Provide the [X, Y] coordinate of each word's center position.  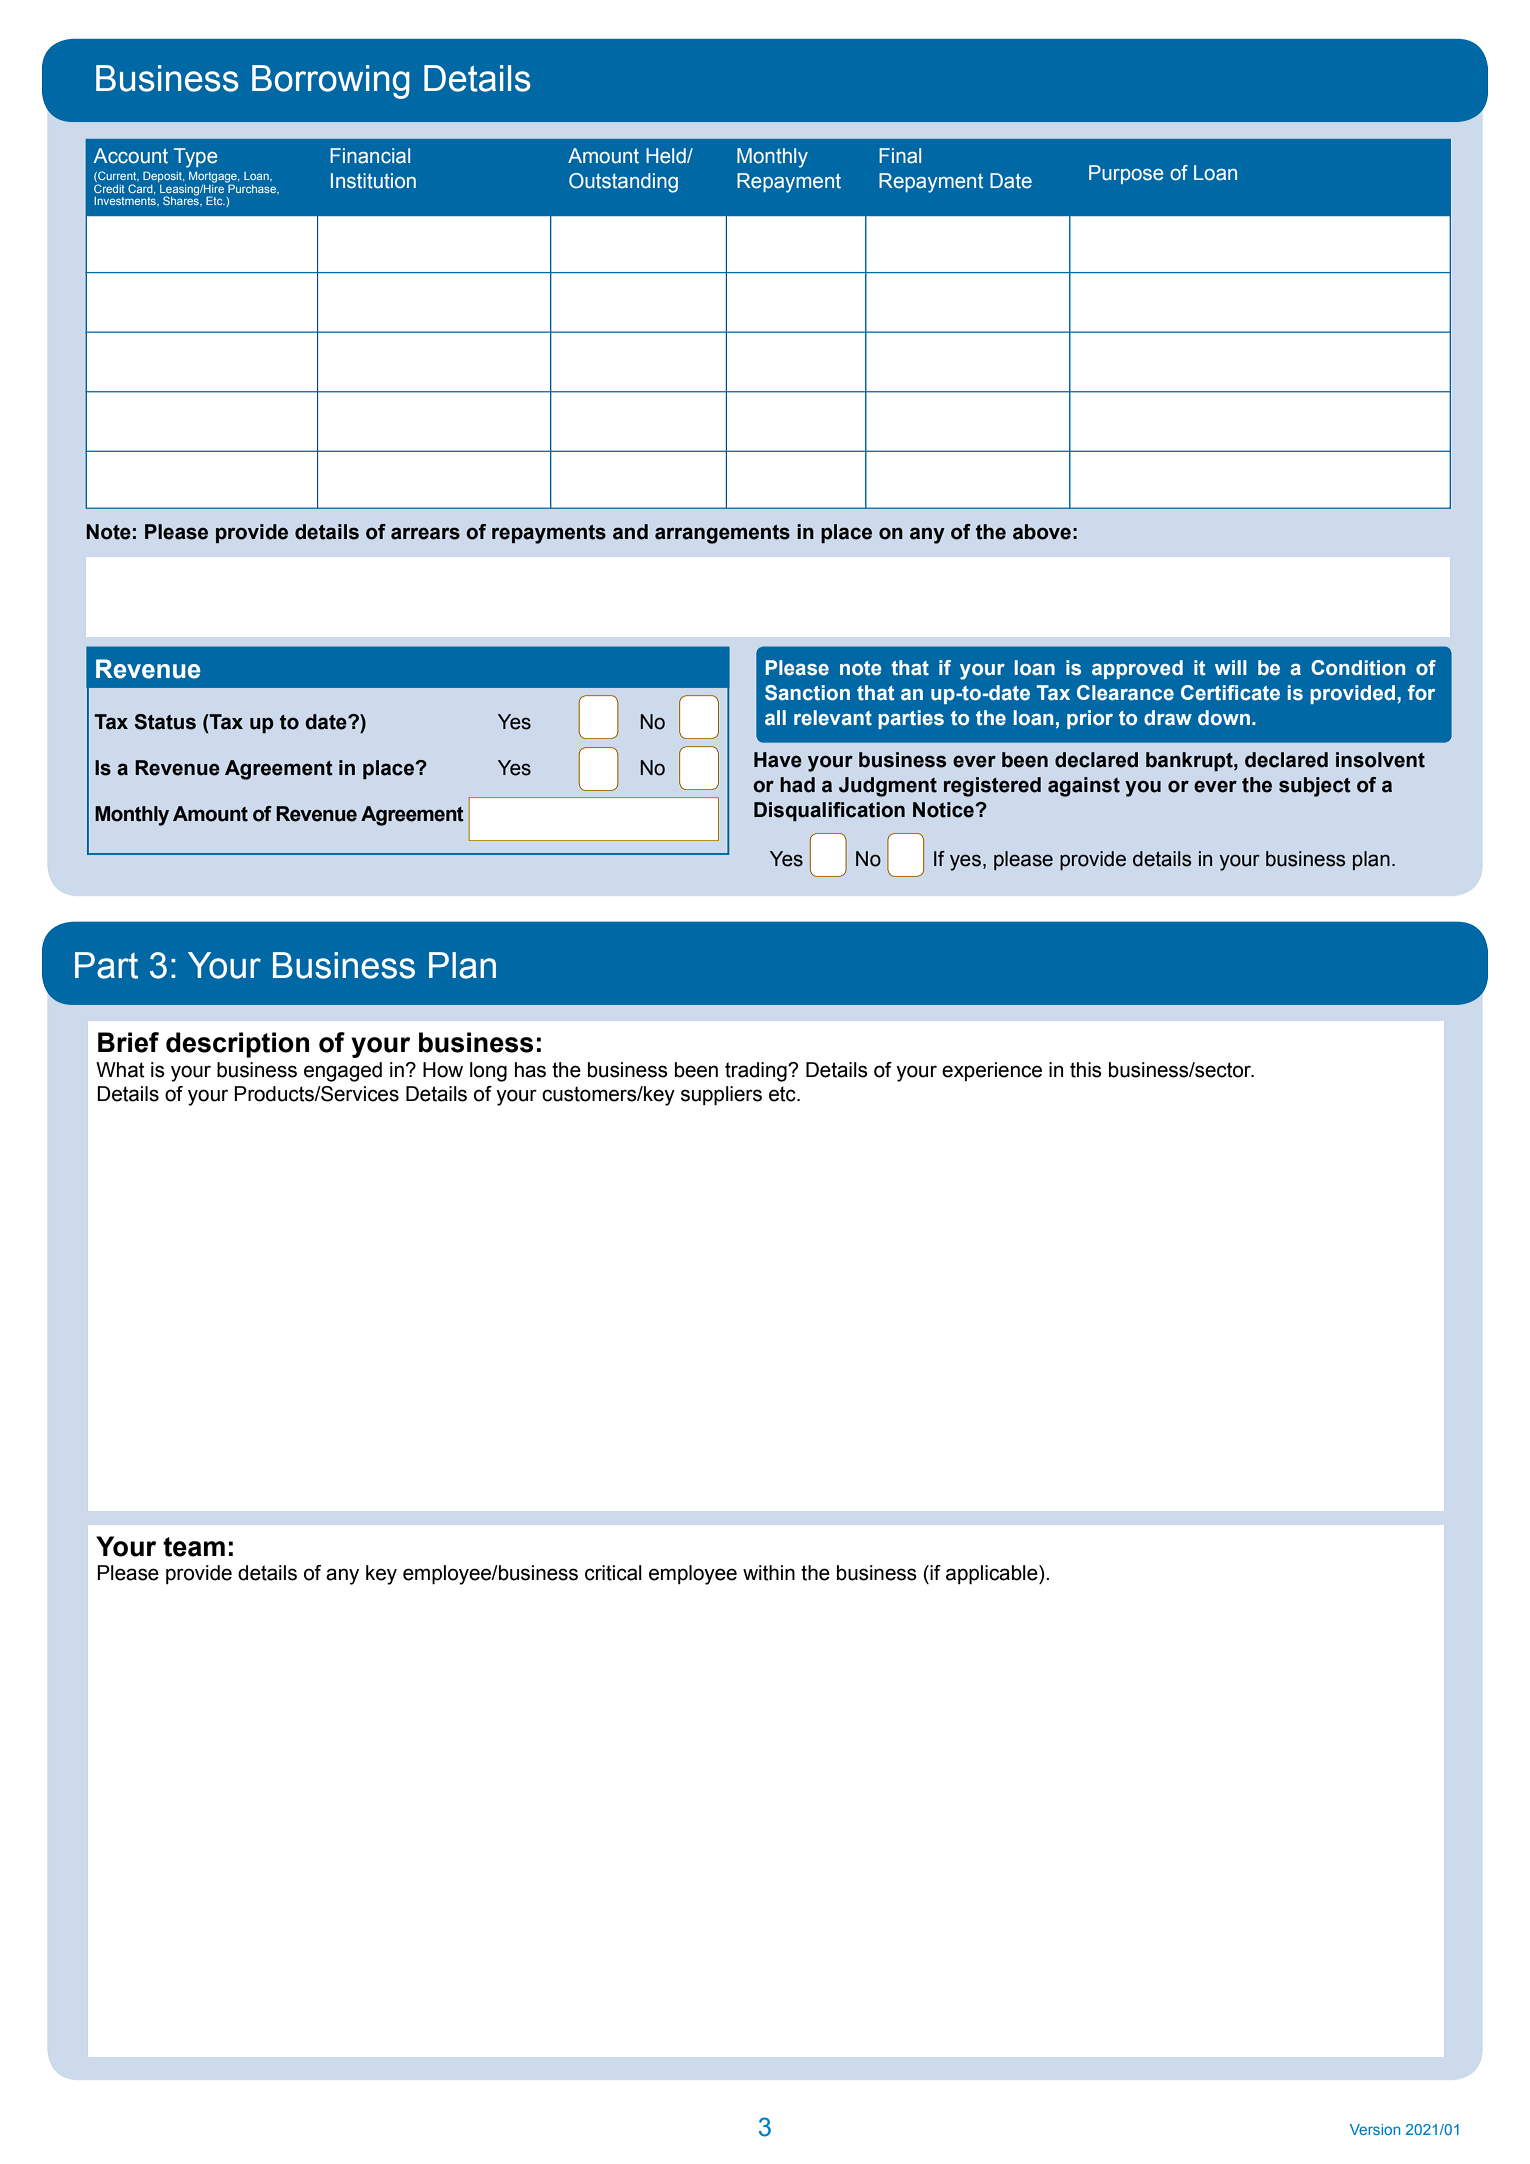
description [237, 1045]
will [1231, 667]
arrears [425, 533]
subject [1315, 787]
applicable [993, 1575]
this [1086, 1070]
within [769, 1573]
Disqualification [829, 811]
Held [667, 156]
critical [613, 1573]
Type [195, 158]
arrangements [722, 534]
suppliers [721, 1096]
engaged [343, 1072]
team [194, 1547]
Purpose [1126, 174]
